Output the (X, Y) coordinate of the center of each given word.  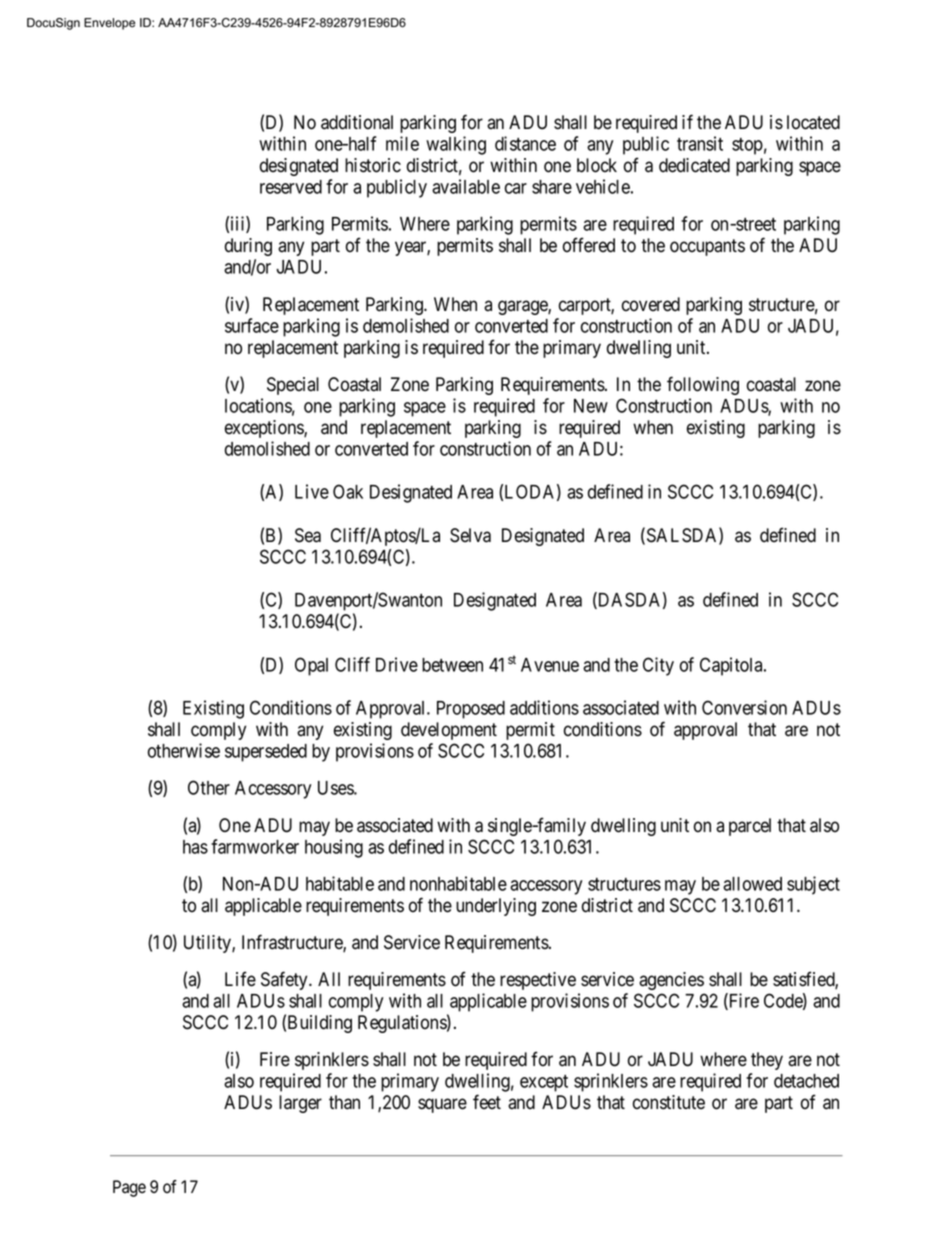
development (449, 731)
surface (252, 325)
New (591, 406)
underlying (496, 907)
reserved (291, 187)
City (658, 666)
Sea (308, 535)
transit (700, 143)
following (703, 385)
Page (129, 1188)
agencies (671, 981)
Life (240, 979)
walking (456, 145)
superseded (266, 753)
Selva (470, 535)
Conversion (744, 707)
